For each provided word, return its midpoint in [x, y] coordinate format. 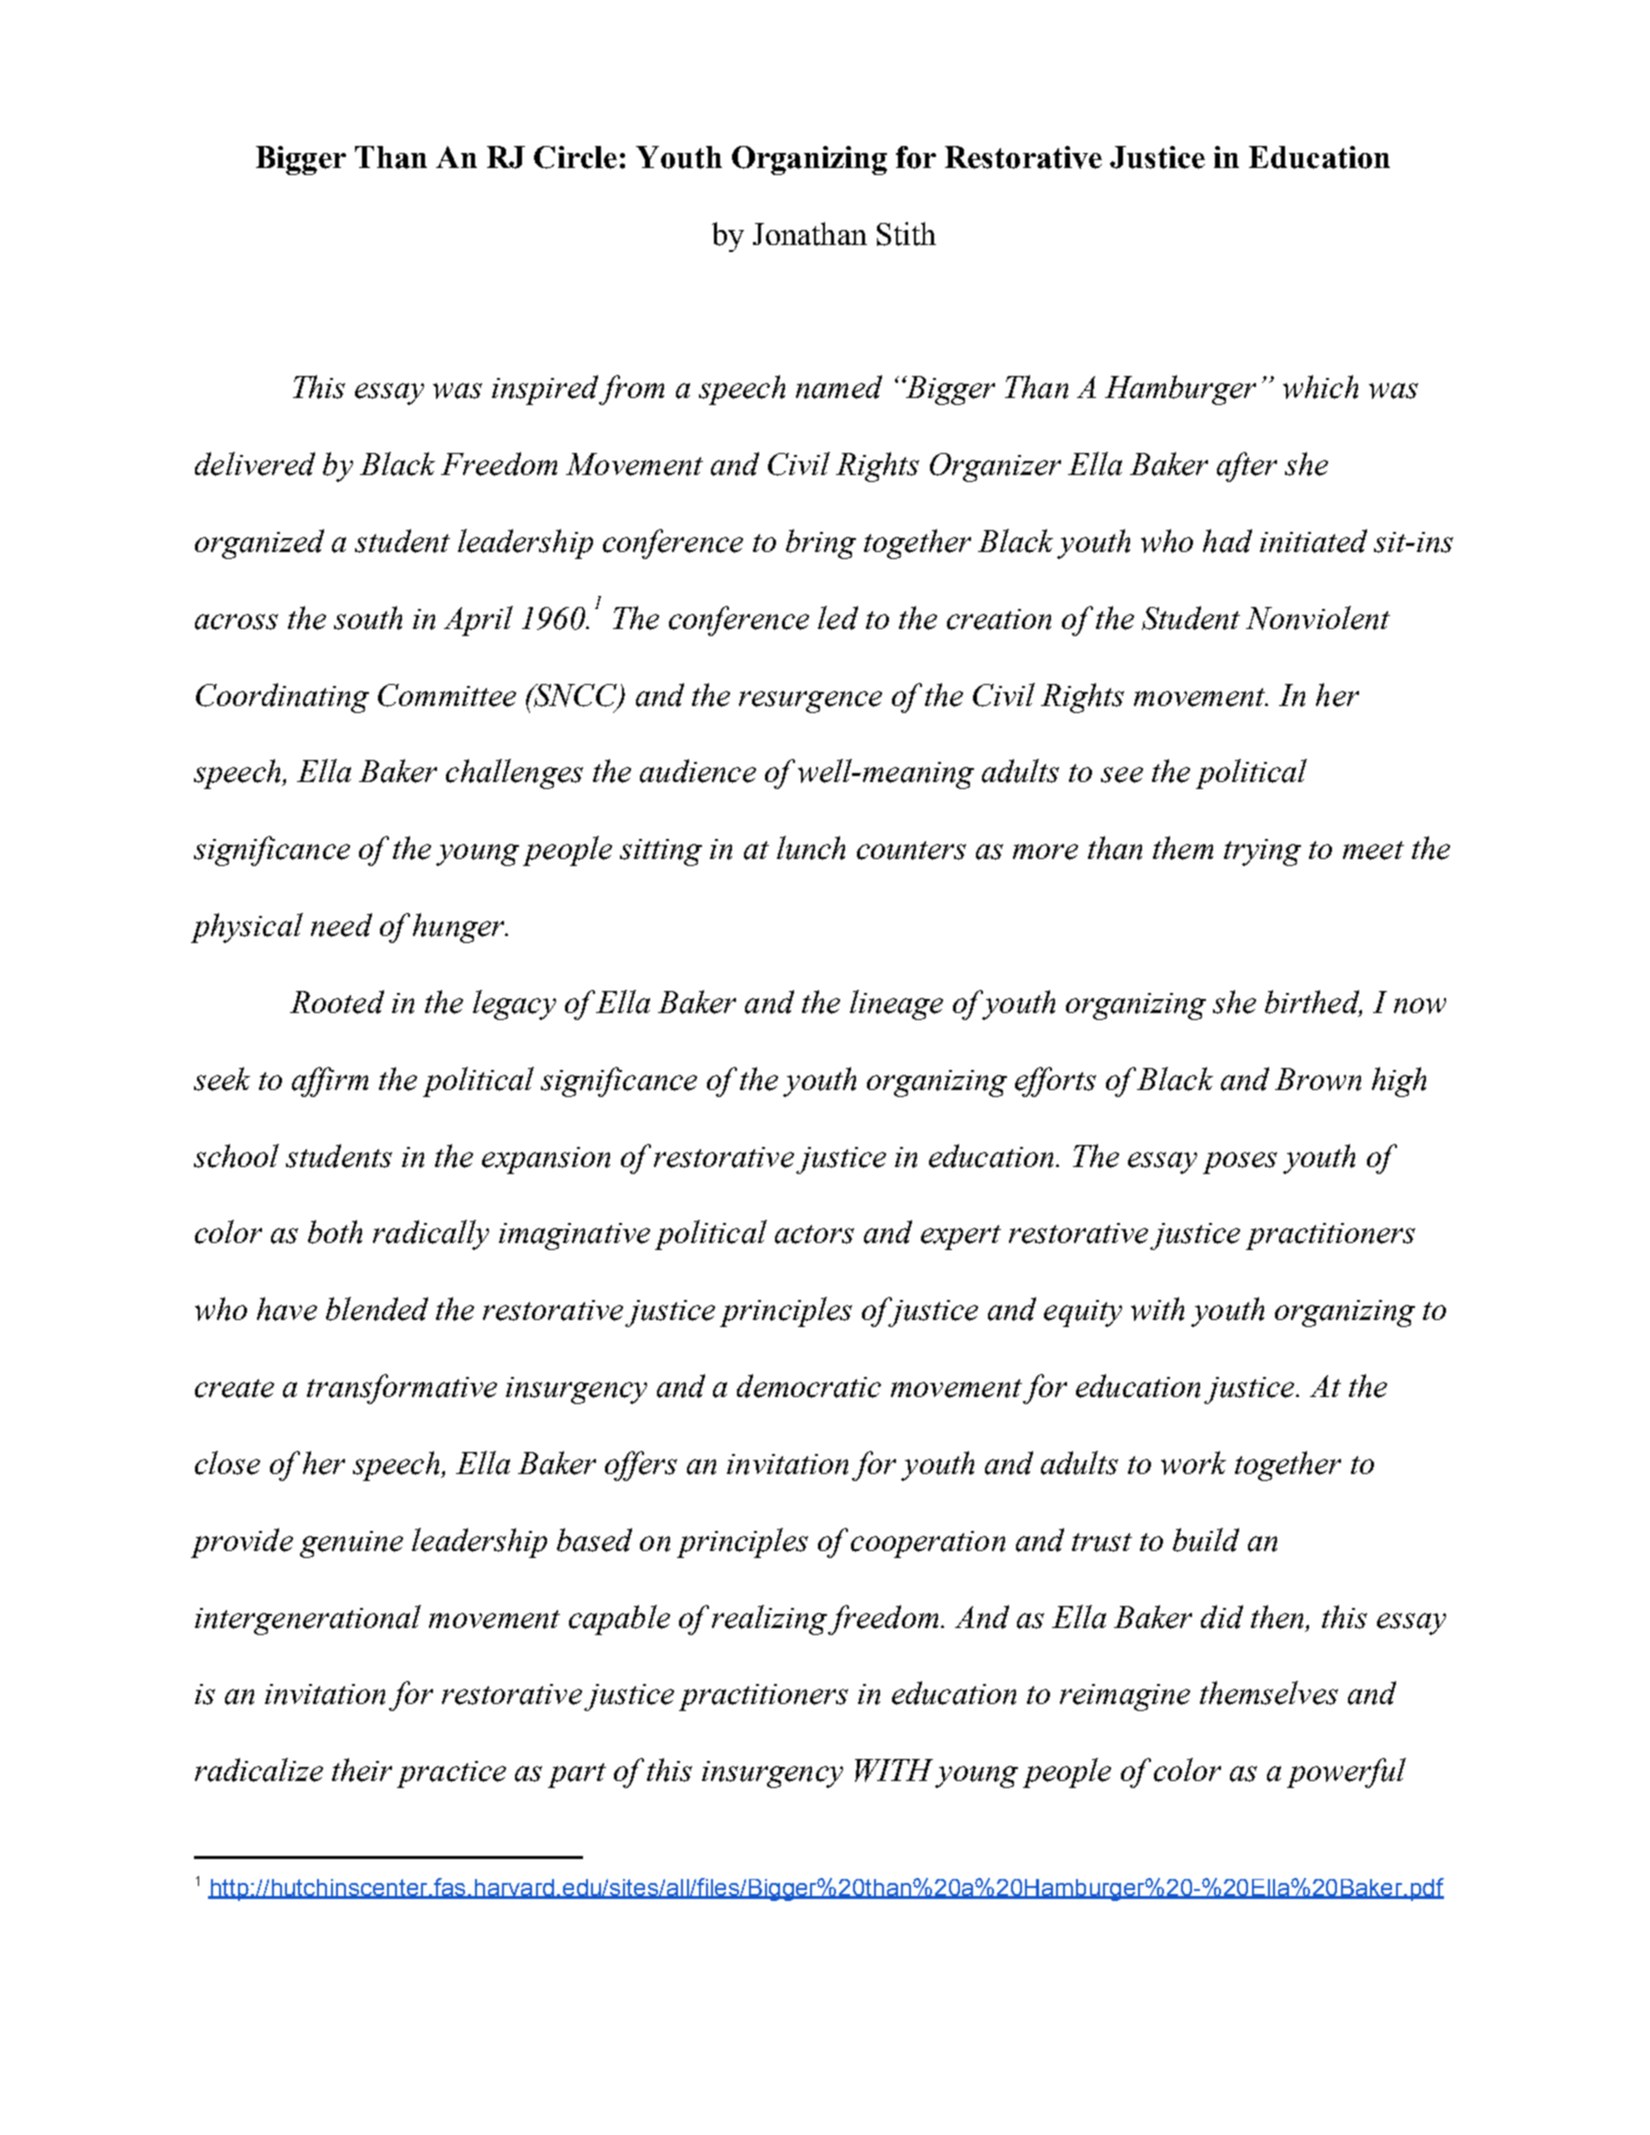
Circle [575, 157]
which [1320, 387]
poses [1240, 1163]
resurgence [810, 702]
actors [814, 1234]
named [839, 387]
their [362, 1770]
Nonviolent [1318, 618]
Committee [447, 695]
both [335, 1232]
